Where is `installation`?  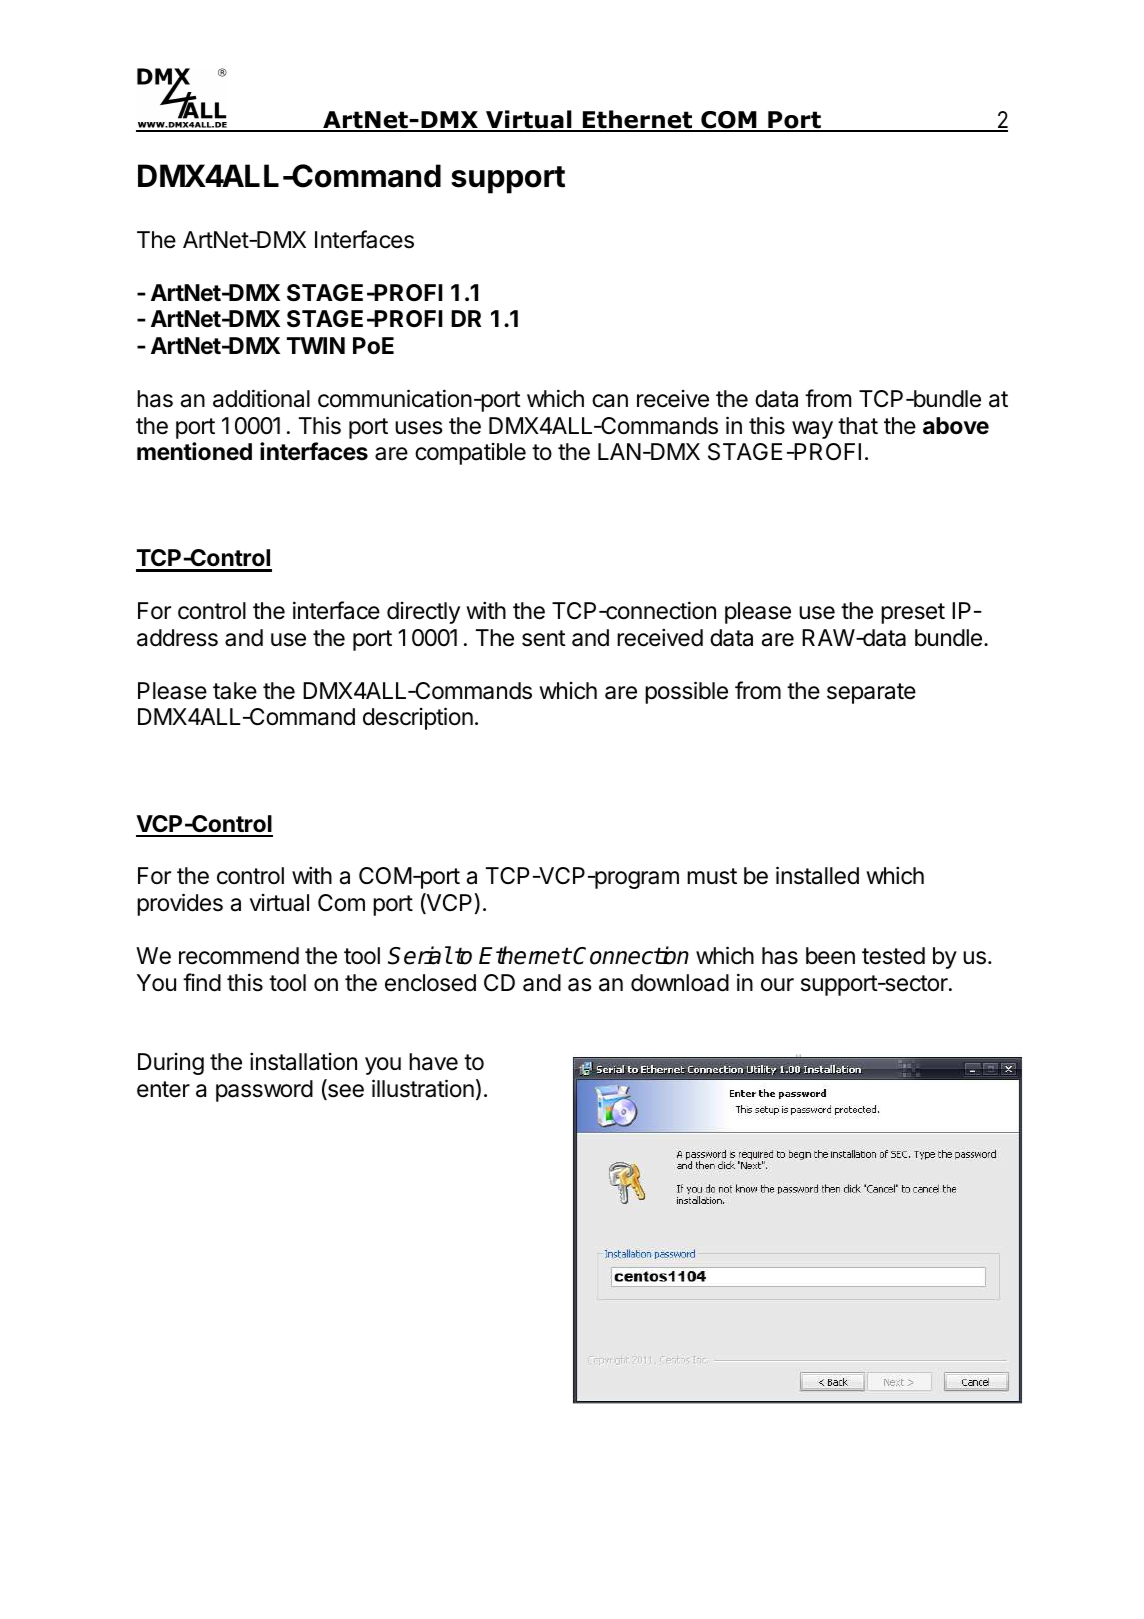 installation is located at coordinates (303, 1061).
